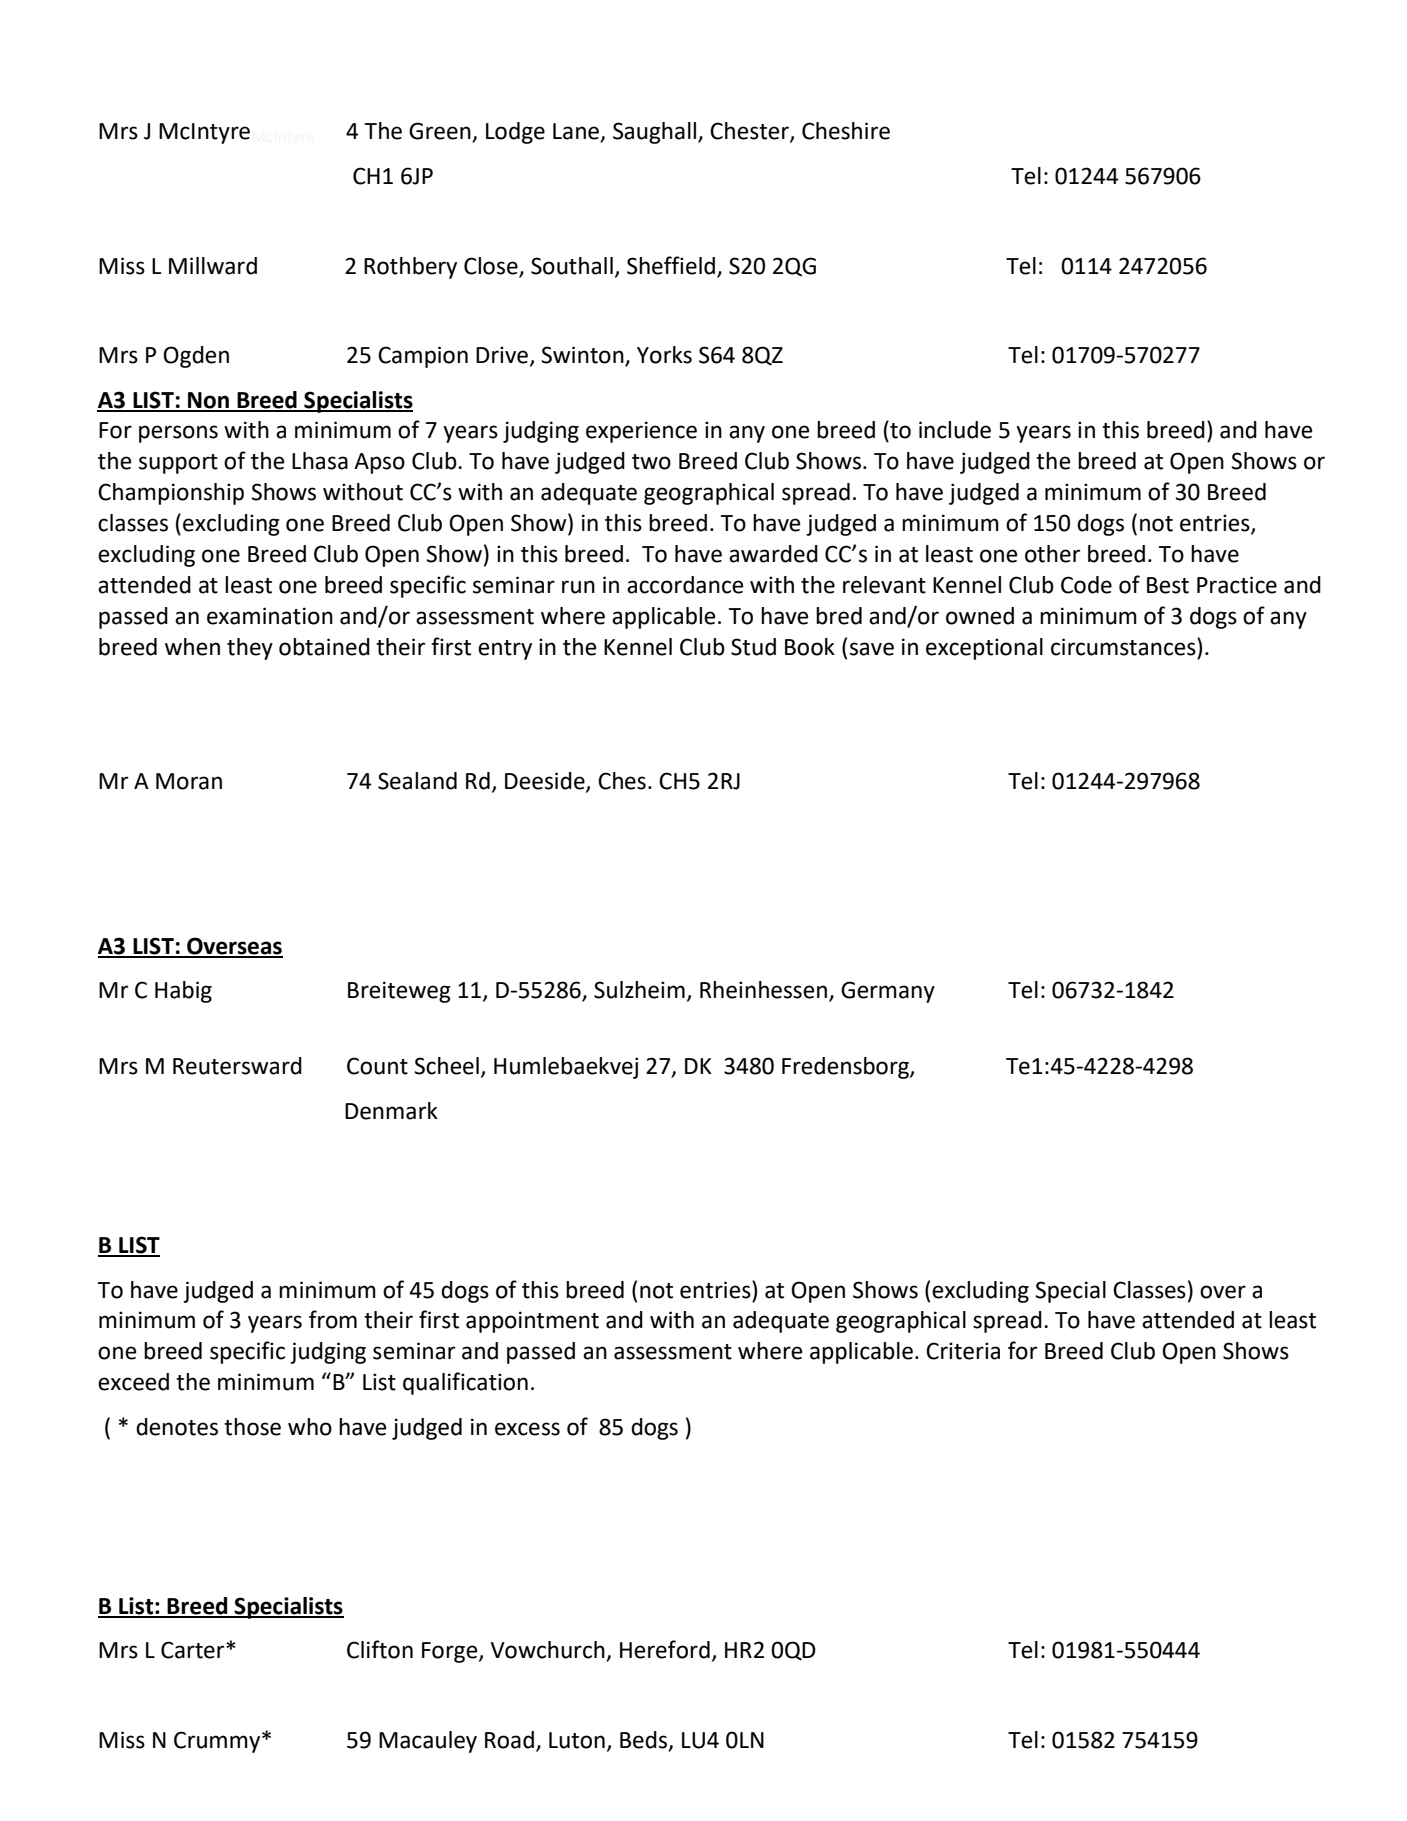 This screenshot has width=1407, height=1821. I want to click on Stud, so click(753, 647).
